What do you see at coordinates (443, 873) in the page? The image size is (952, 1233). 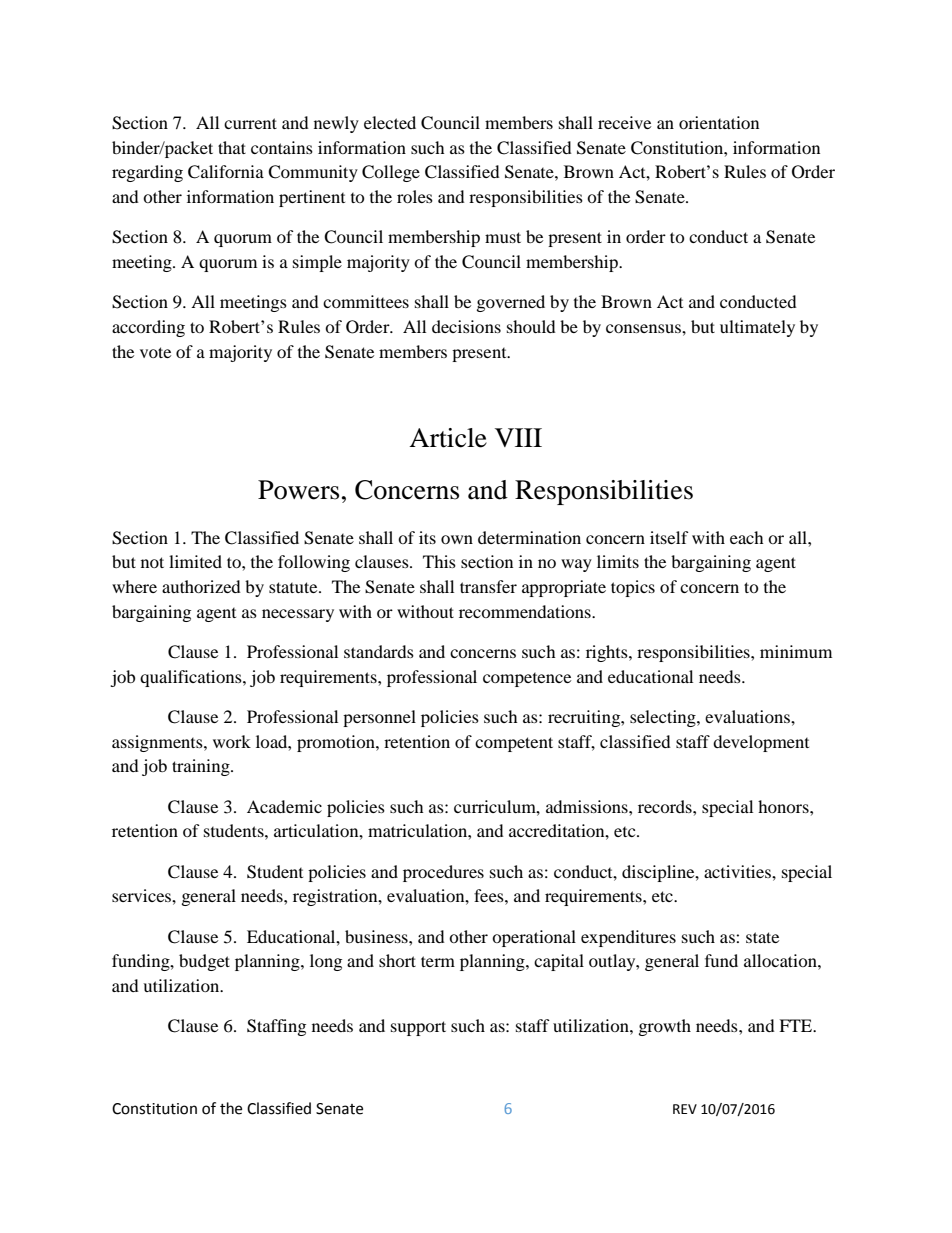 I see `procedures` at bounding box center [443, 873].
